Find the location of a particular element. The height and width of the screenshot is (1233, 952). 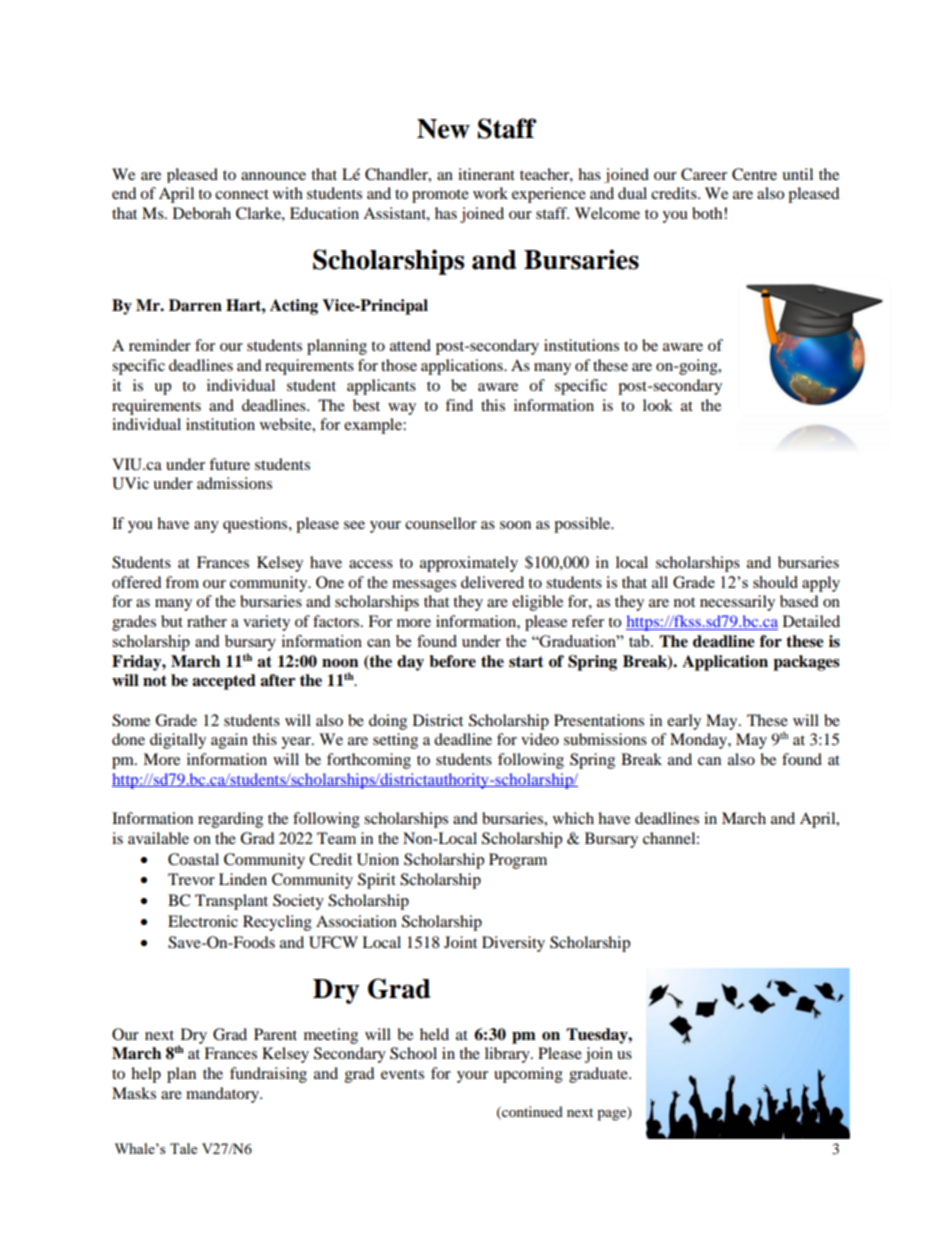

regarding is located at coordinates (230, 820).
